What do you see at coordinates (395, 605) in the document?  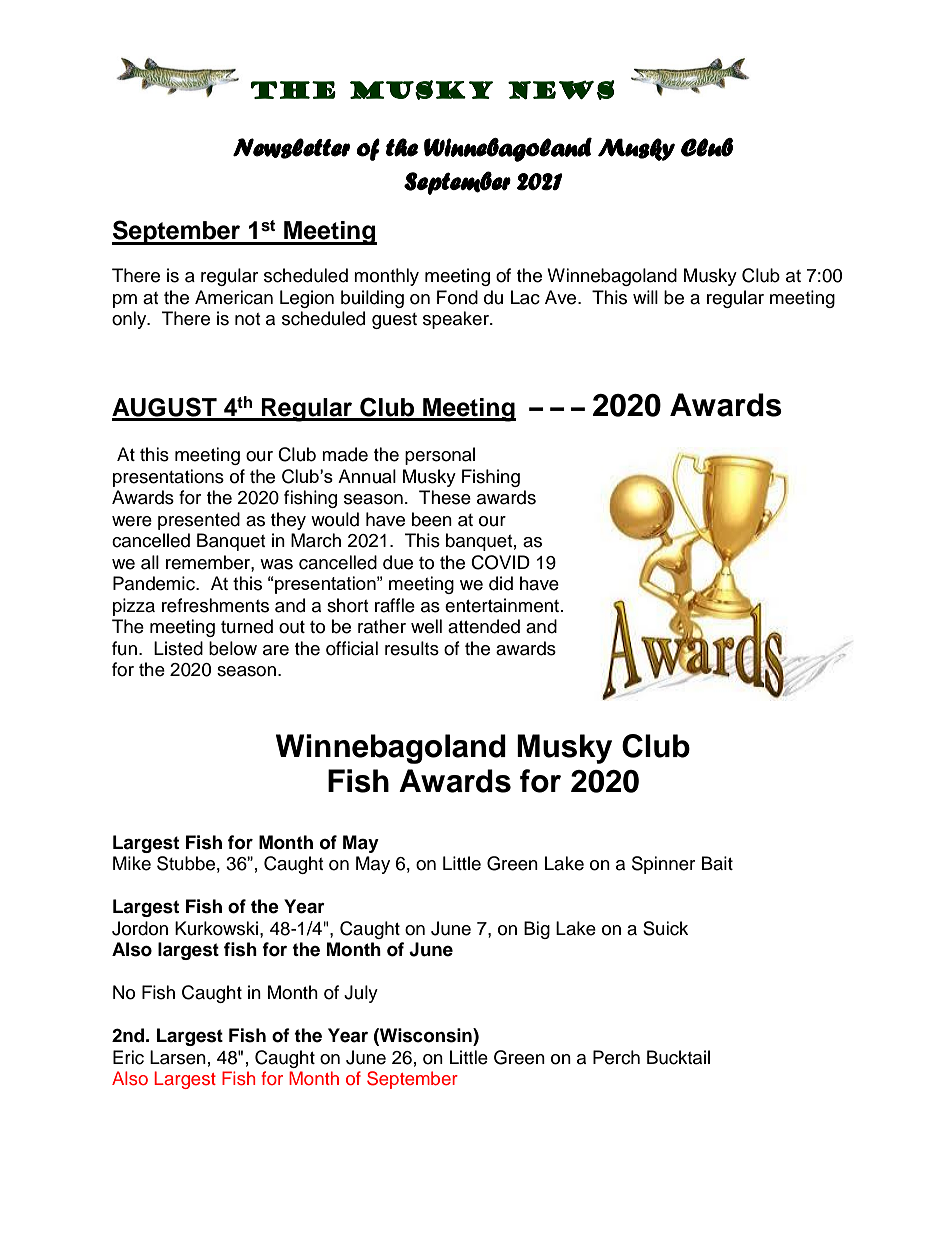 I see `raffle` at bounding box center [395, 605].
